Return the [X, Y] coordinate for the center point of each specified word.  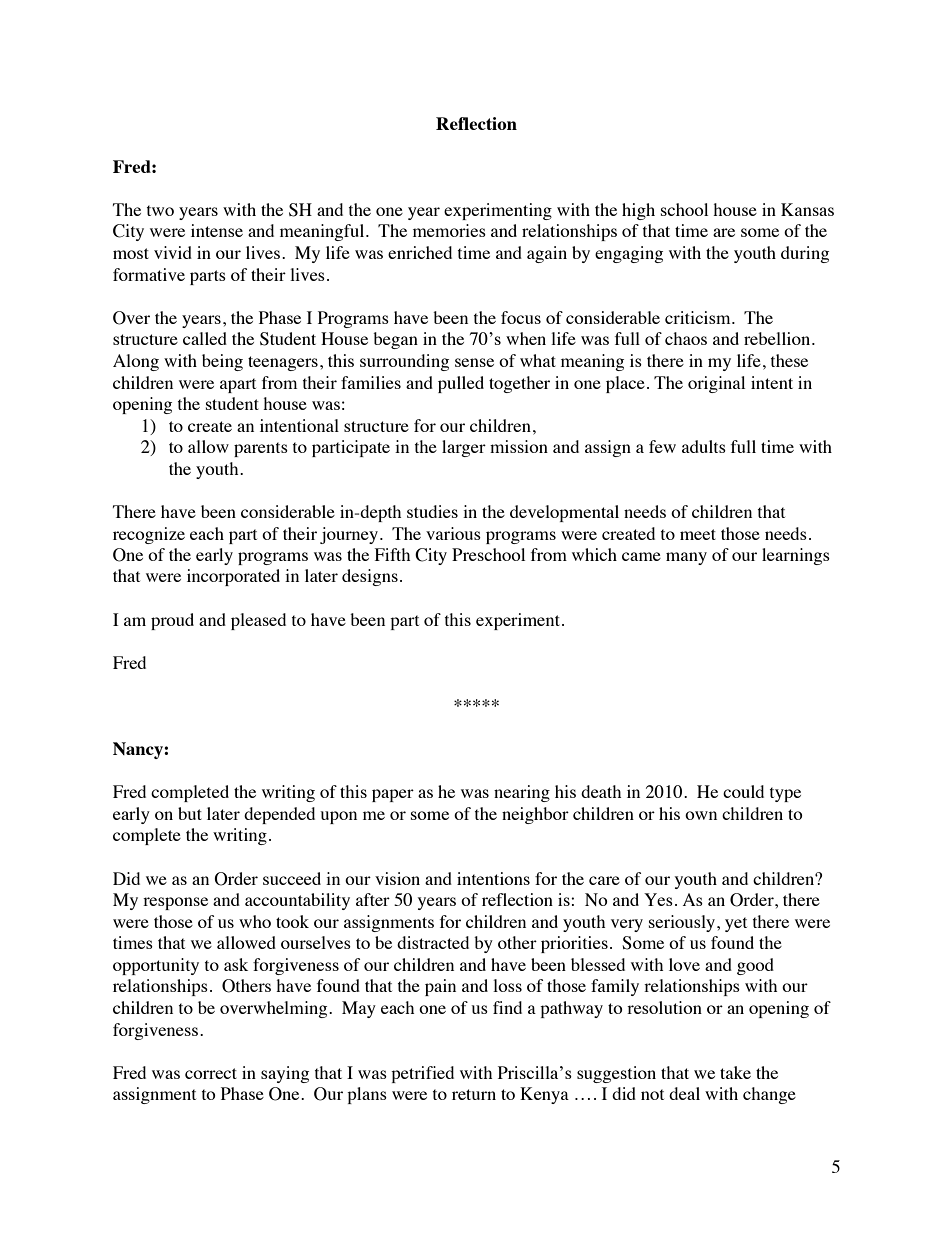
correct [211, 1073]
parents [261, 449]
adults [704, 446]
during [805, 254]
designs [370, 577]
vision [397, 878]
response [175, 903]
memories [449, 230]
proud [172, 621]
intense [217, 230]
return [474, 1094]
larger [464, 448]
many [686, 558]
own [701, 815]
